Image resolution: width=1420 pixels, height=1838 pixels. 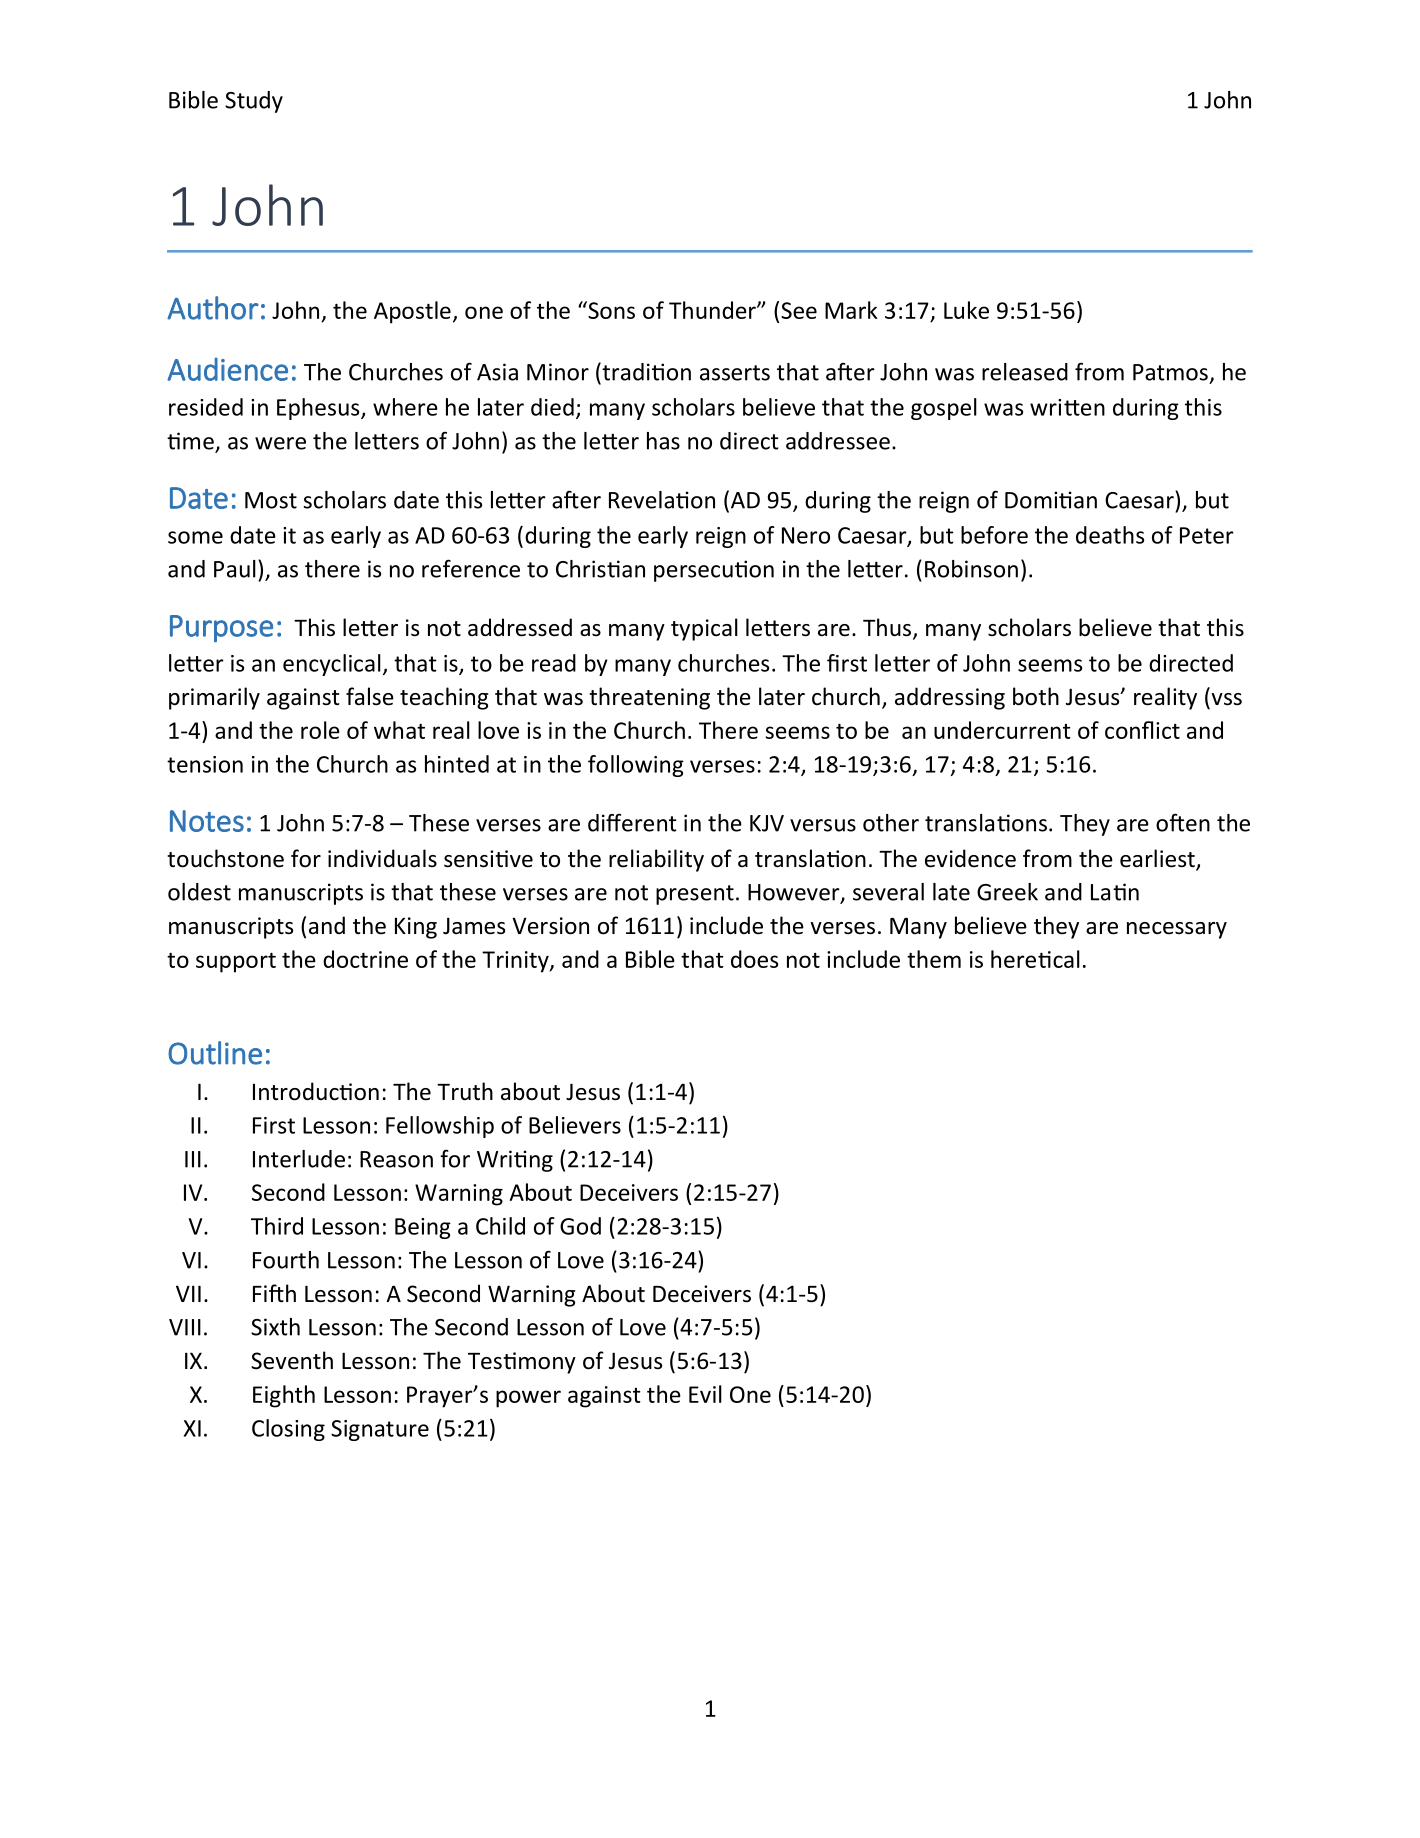 I want to click on Patmos, so click(x=1170, y=372).
